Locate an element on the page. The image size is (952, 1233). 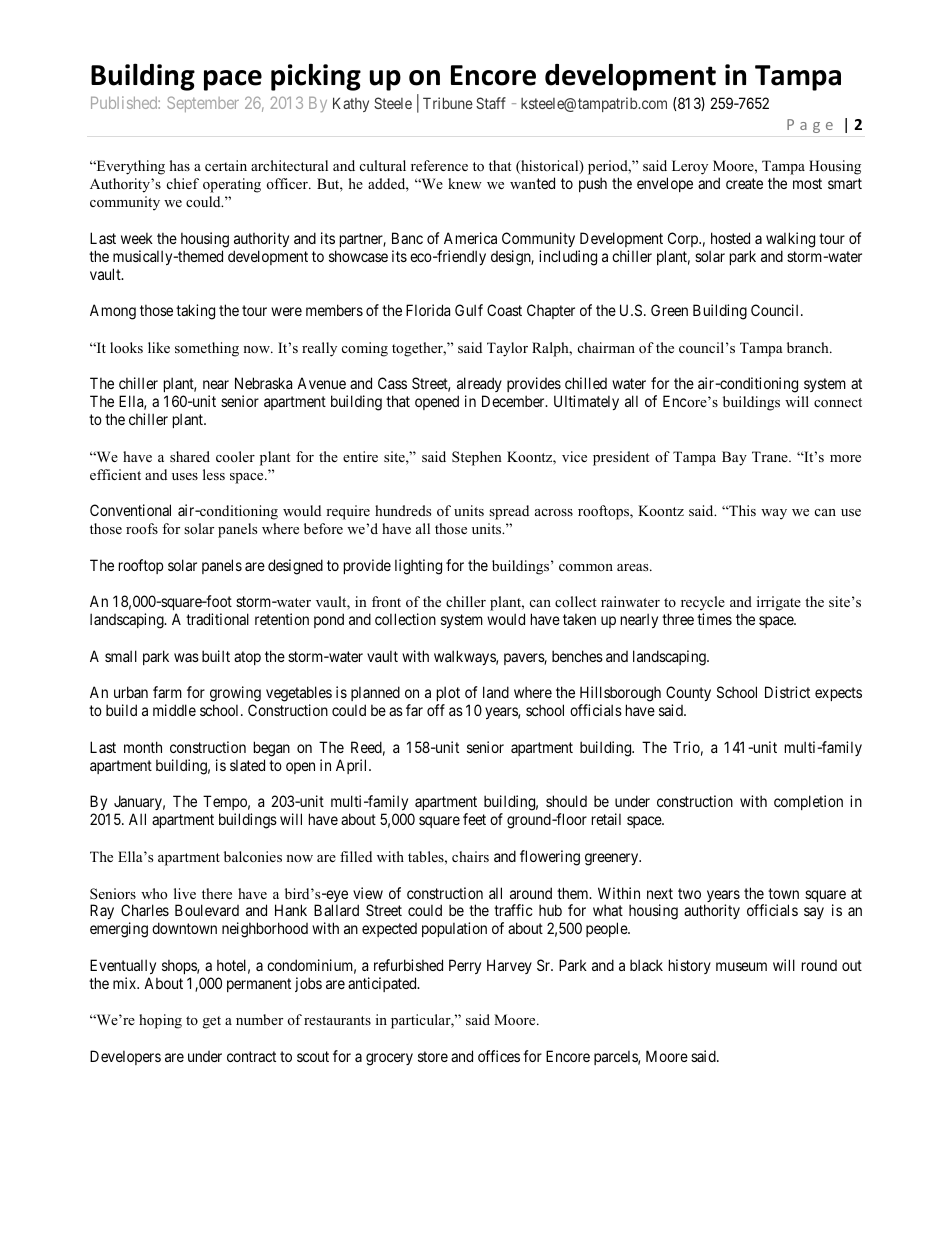
Gulf is located at coordinates (469, 310).
